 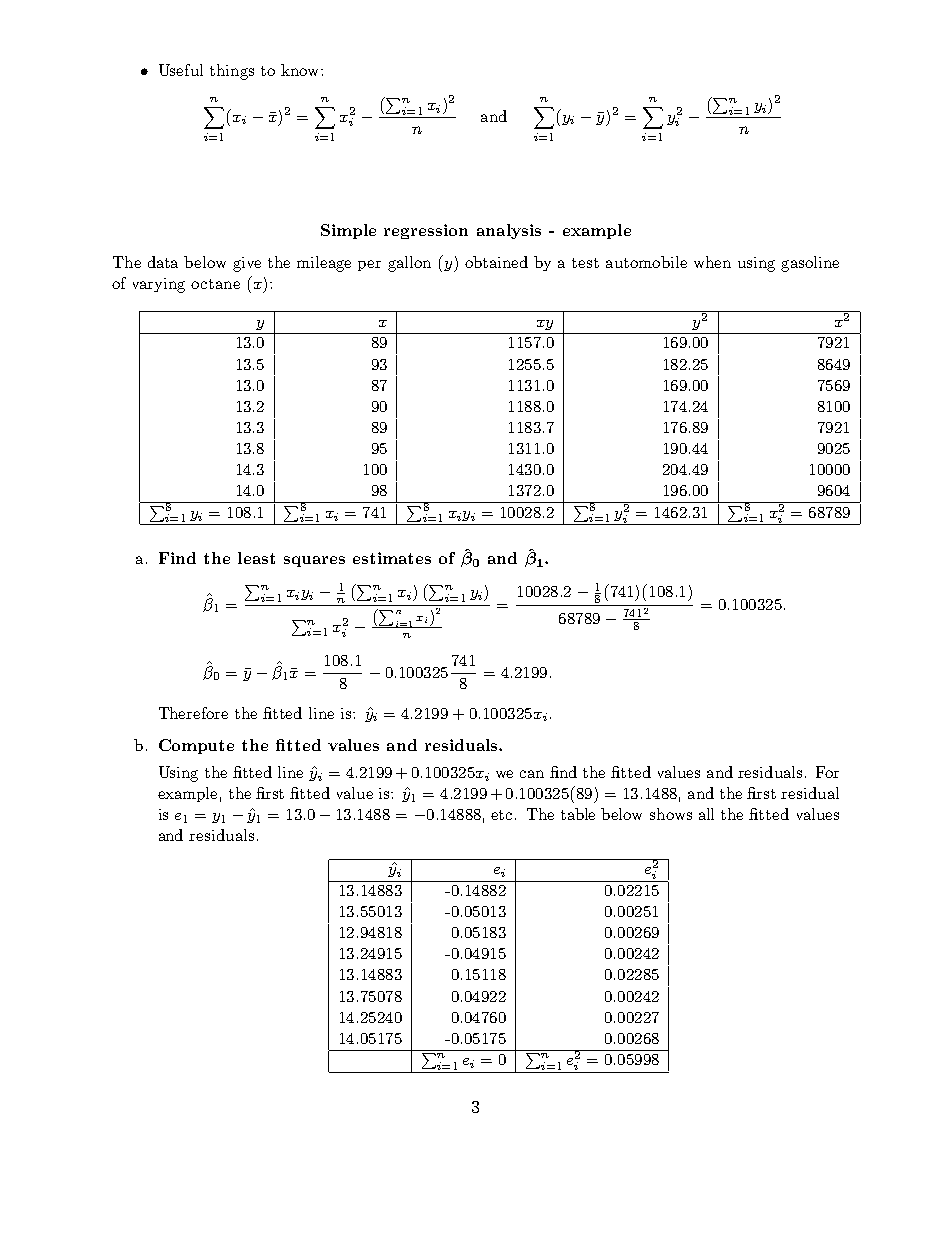 I want to click on least, so click(x=256, y=558).
